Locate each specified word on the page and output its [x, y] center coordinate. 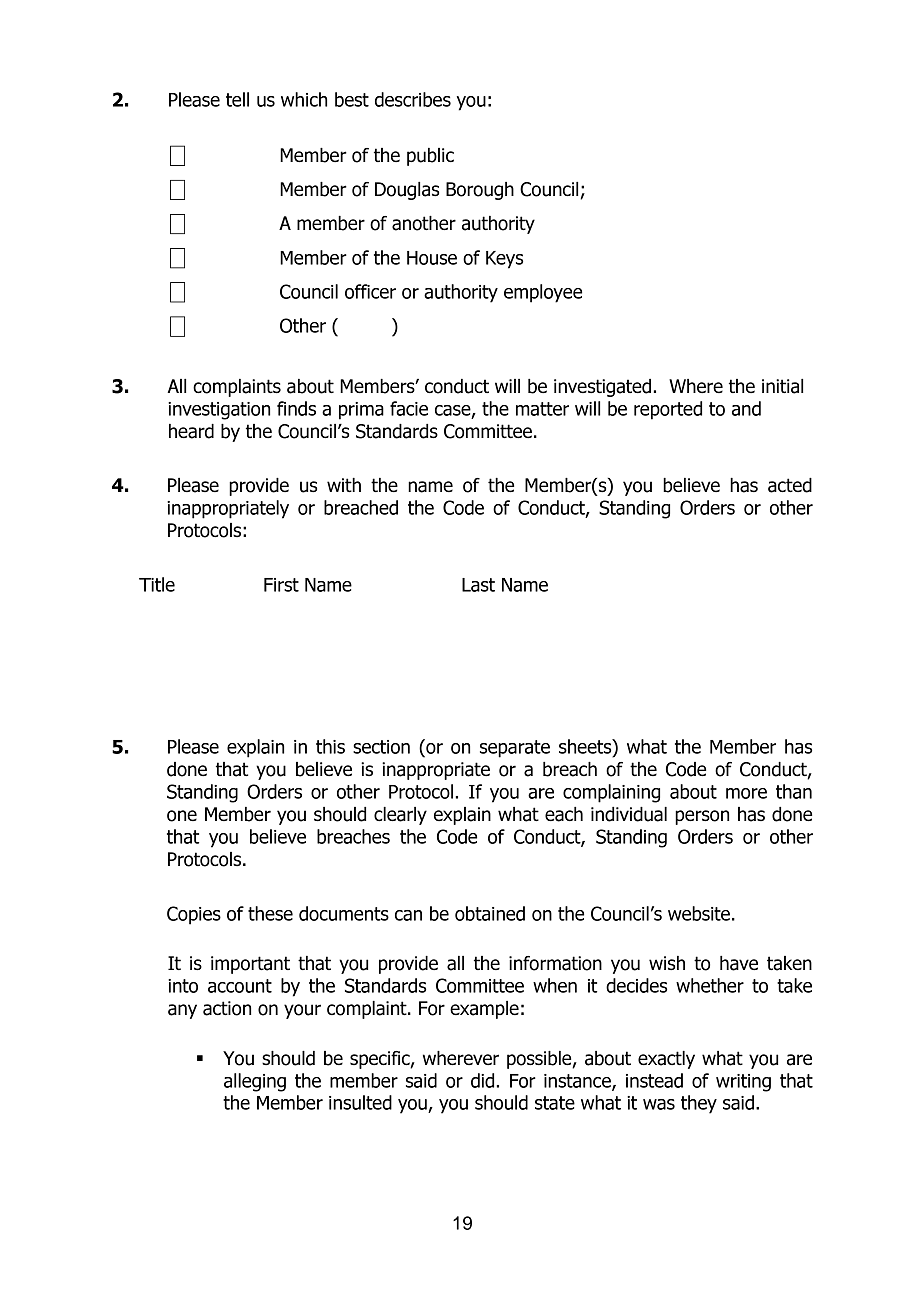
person [702, 817]
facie [409, 408]
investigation [219, 411]
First [281, 585]
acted [790, 485]
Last [478, 585]
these [270, 913]
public [430, 157]
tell [237, 99]
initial [782, 386]
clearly [400, 816]
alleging [255, 1082]
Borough [480, 191]
